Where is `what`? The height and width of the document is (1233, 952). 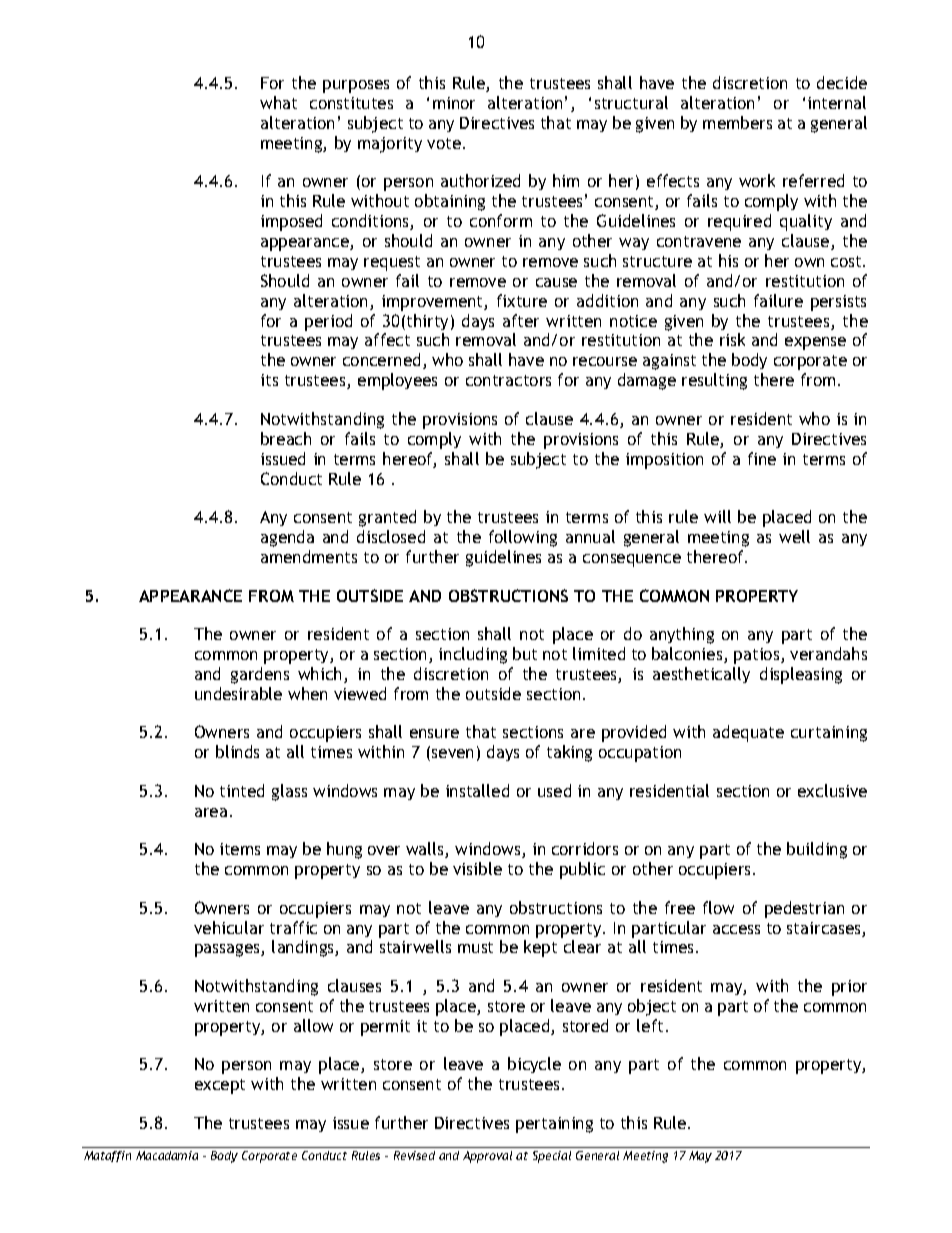 what is located at coordinates (278, 102).
